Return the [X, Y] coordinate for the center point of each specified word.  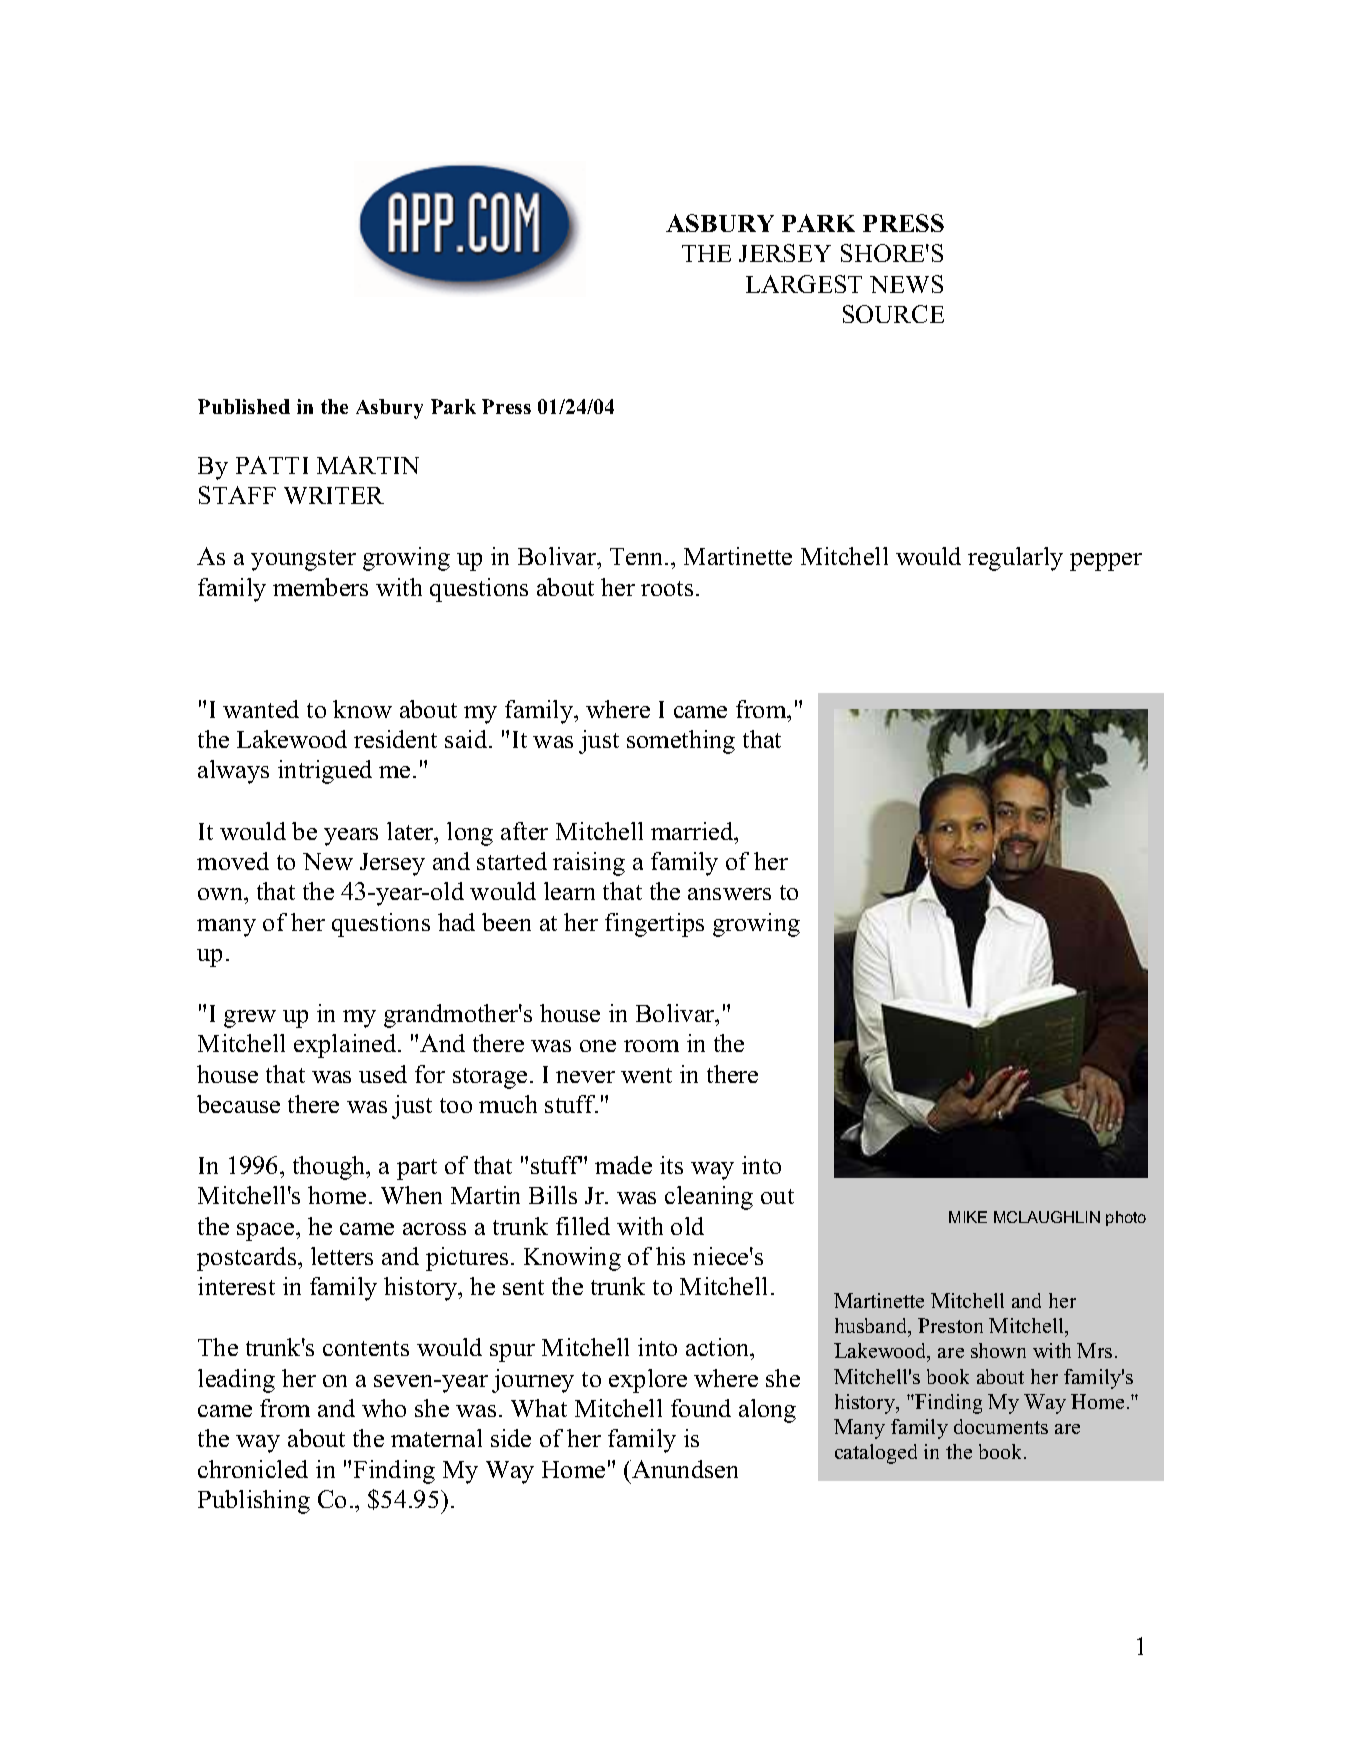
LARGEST [804, 284]
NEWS [906, 284]
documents [1001, 1426]
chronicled [253, 1469]
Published [244, 406]
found [701, 1408]
